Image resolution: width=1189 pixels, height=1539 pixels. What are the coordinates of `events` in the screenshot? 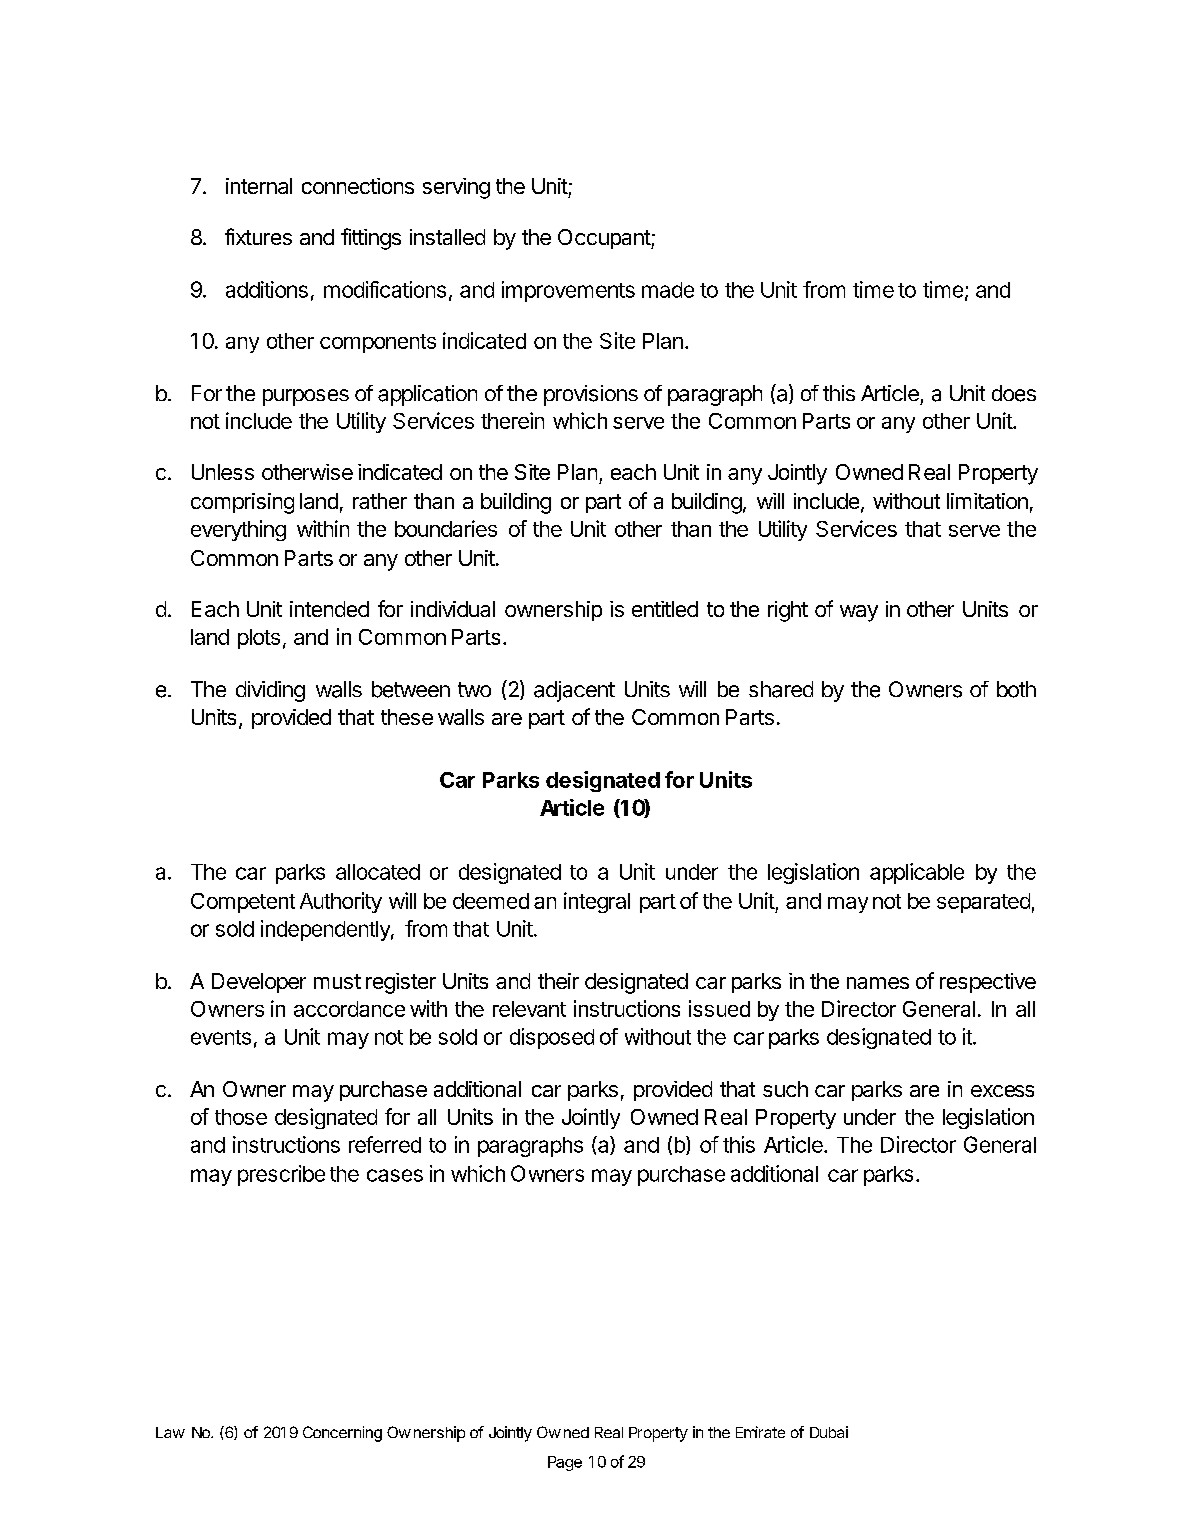 It's located at (221, 1037).
